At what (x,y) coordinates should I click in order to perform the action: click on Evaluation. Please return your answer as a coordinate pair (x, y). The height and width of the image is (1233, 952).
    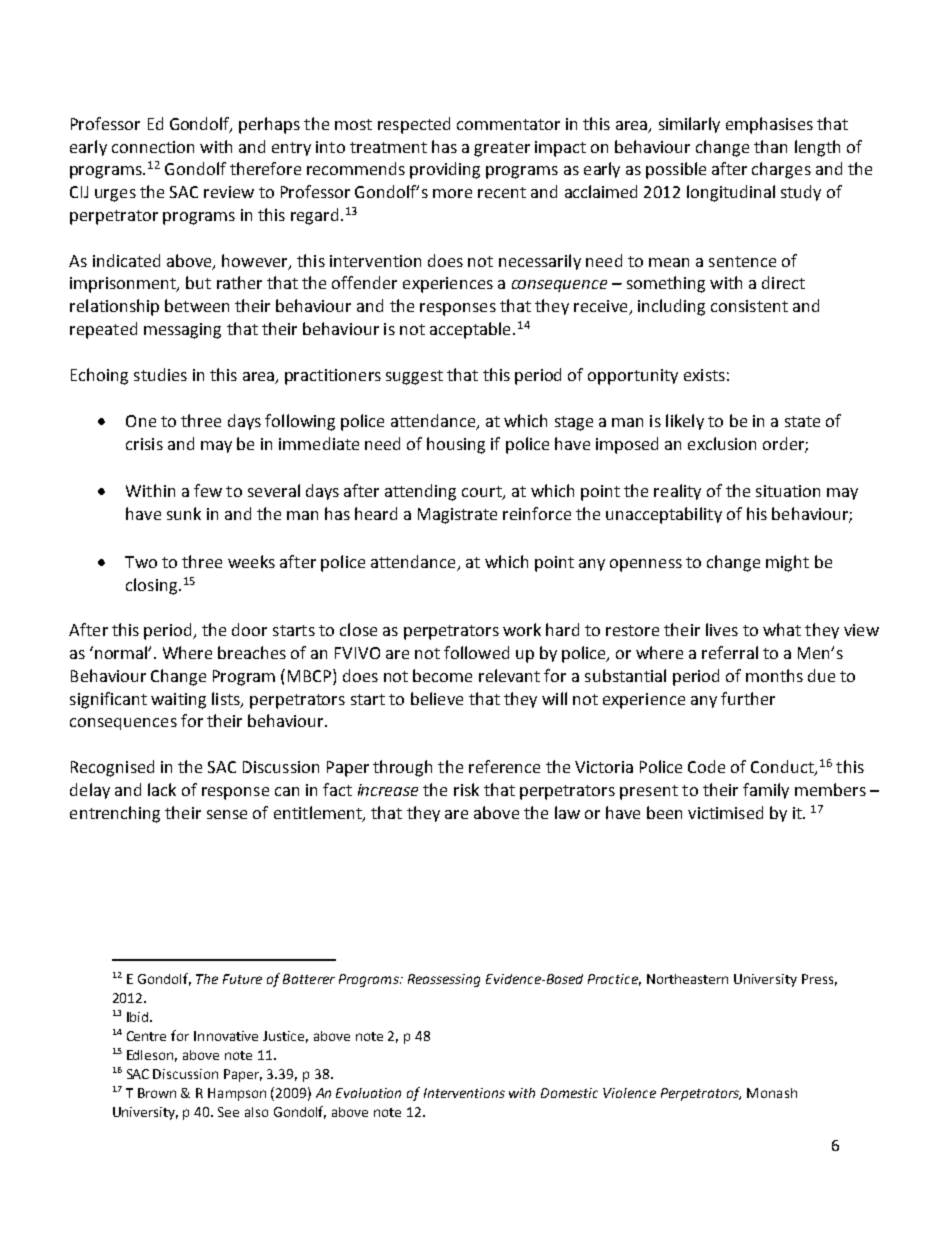
    Looking at the image, I should click on (368, 1093).
